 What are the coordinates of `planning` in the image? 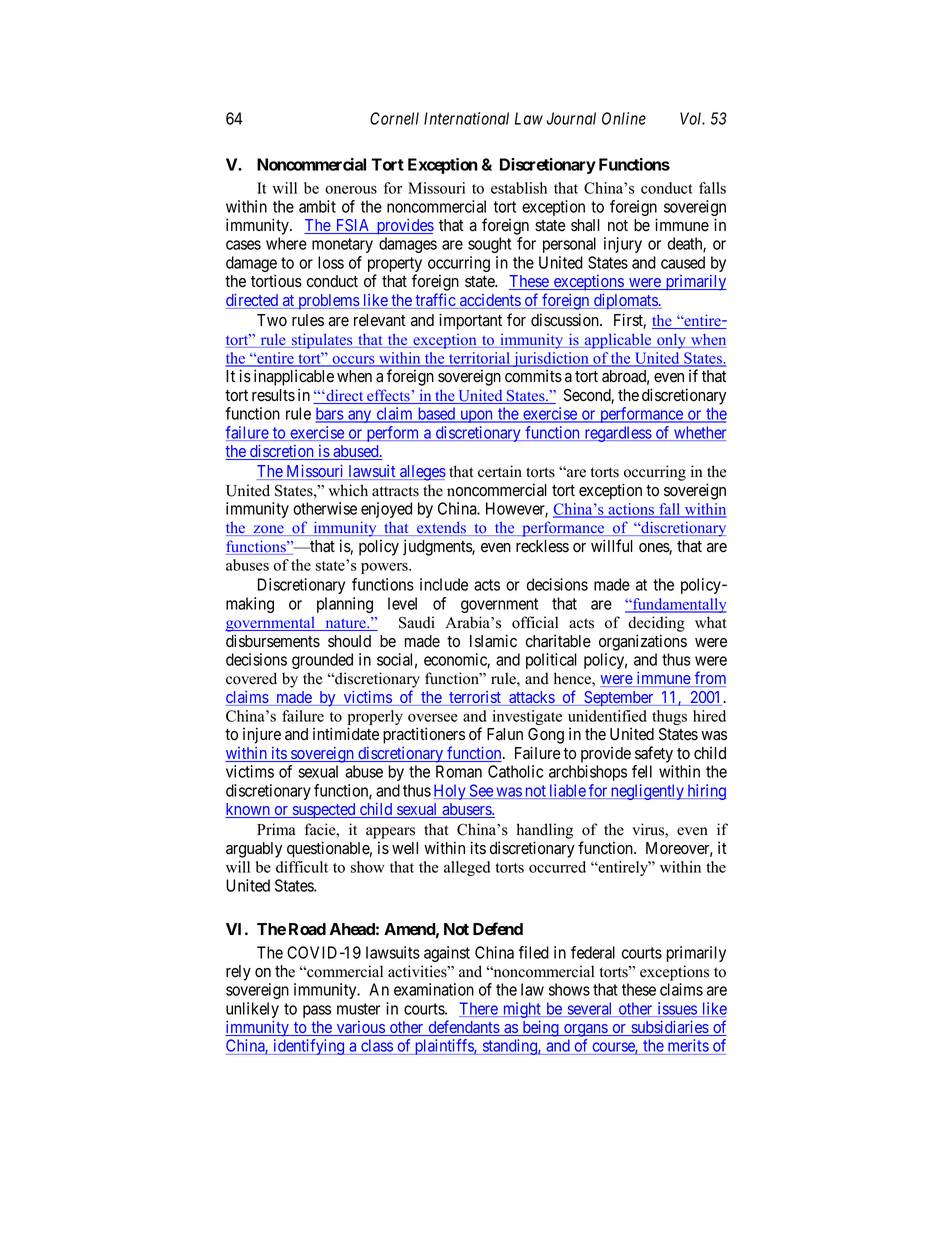 It's located at (345, 605).
